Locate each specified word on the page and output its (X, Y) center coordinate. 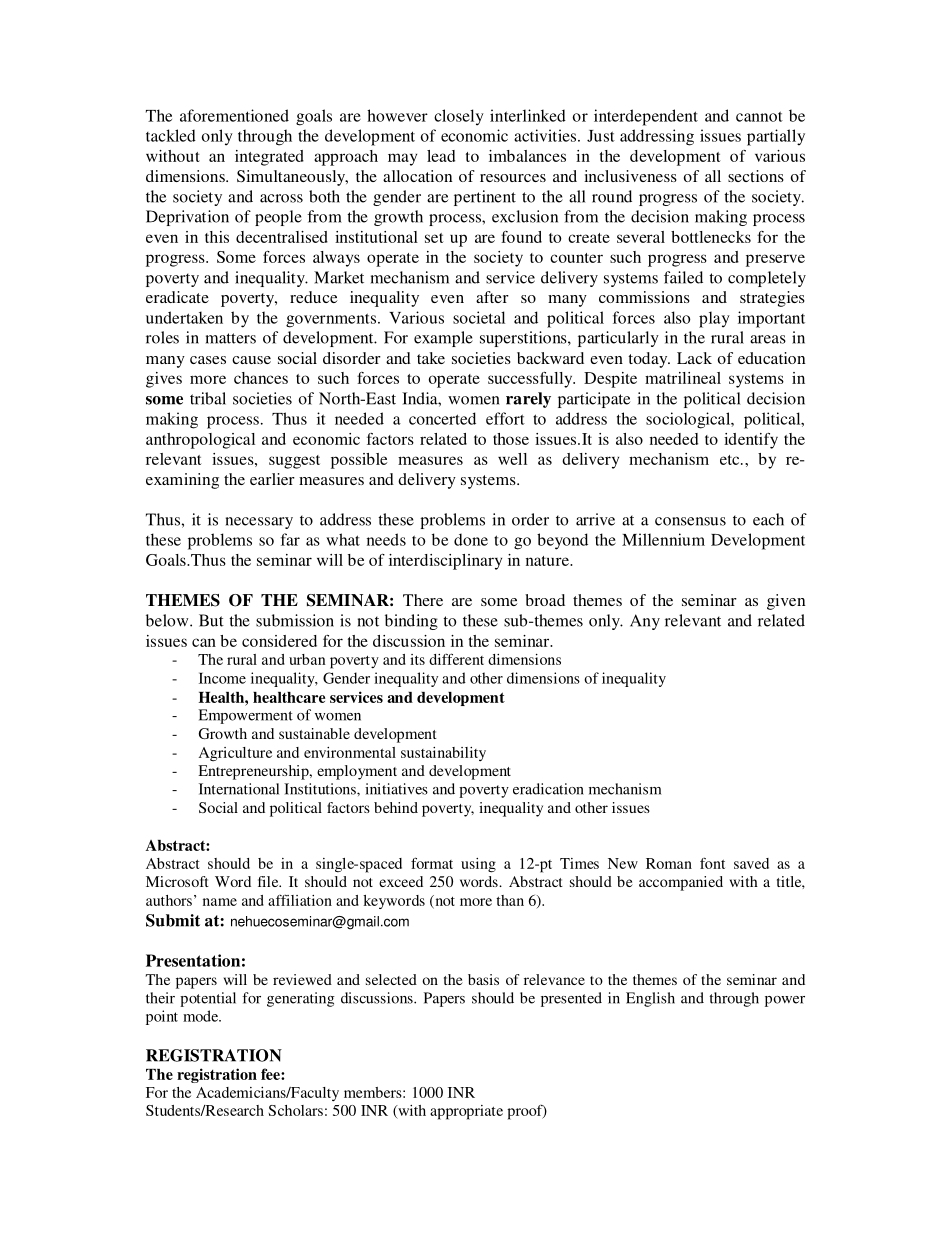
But (211, 620)
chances (261, 378)
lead (441, 156)
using (478, 865)
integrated (269, 158)
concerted (442, 418)
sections (756, 176)
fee (271, 1074)
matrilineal (683, 378)
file (269, 881)
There (423, 600)
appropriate (466, 1112)
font (712, 863)
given (786, 602)
